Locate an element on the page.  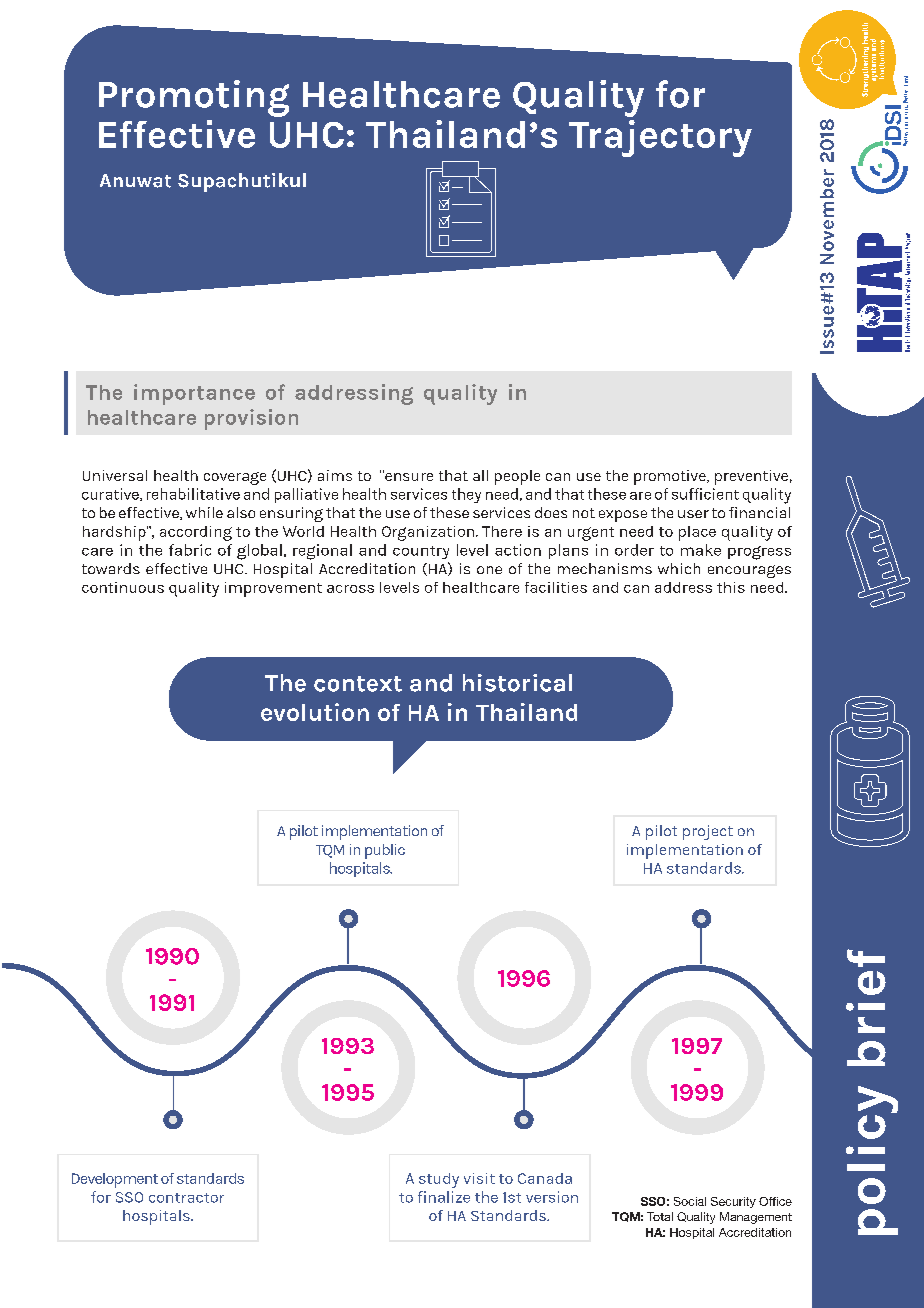
this is located at coordinates (731, 587).
